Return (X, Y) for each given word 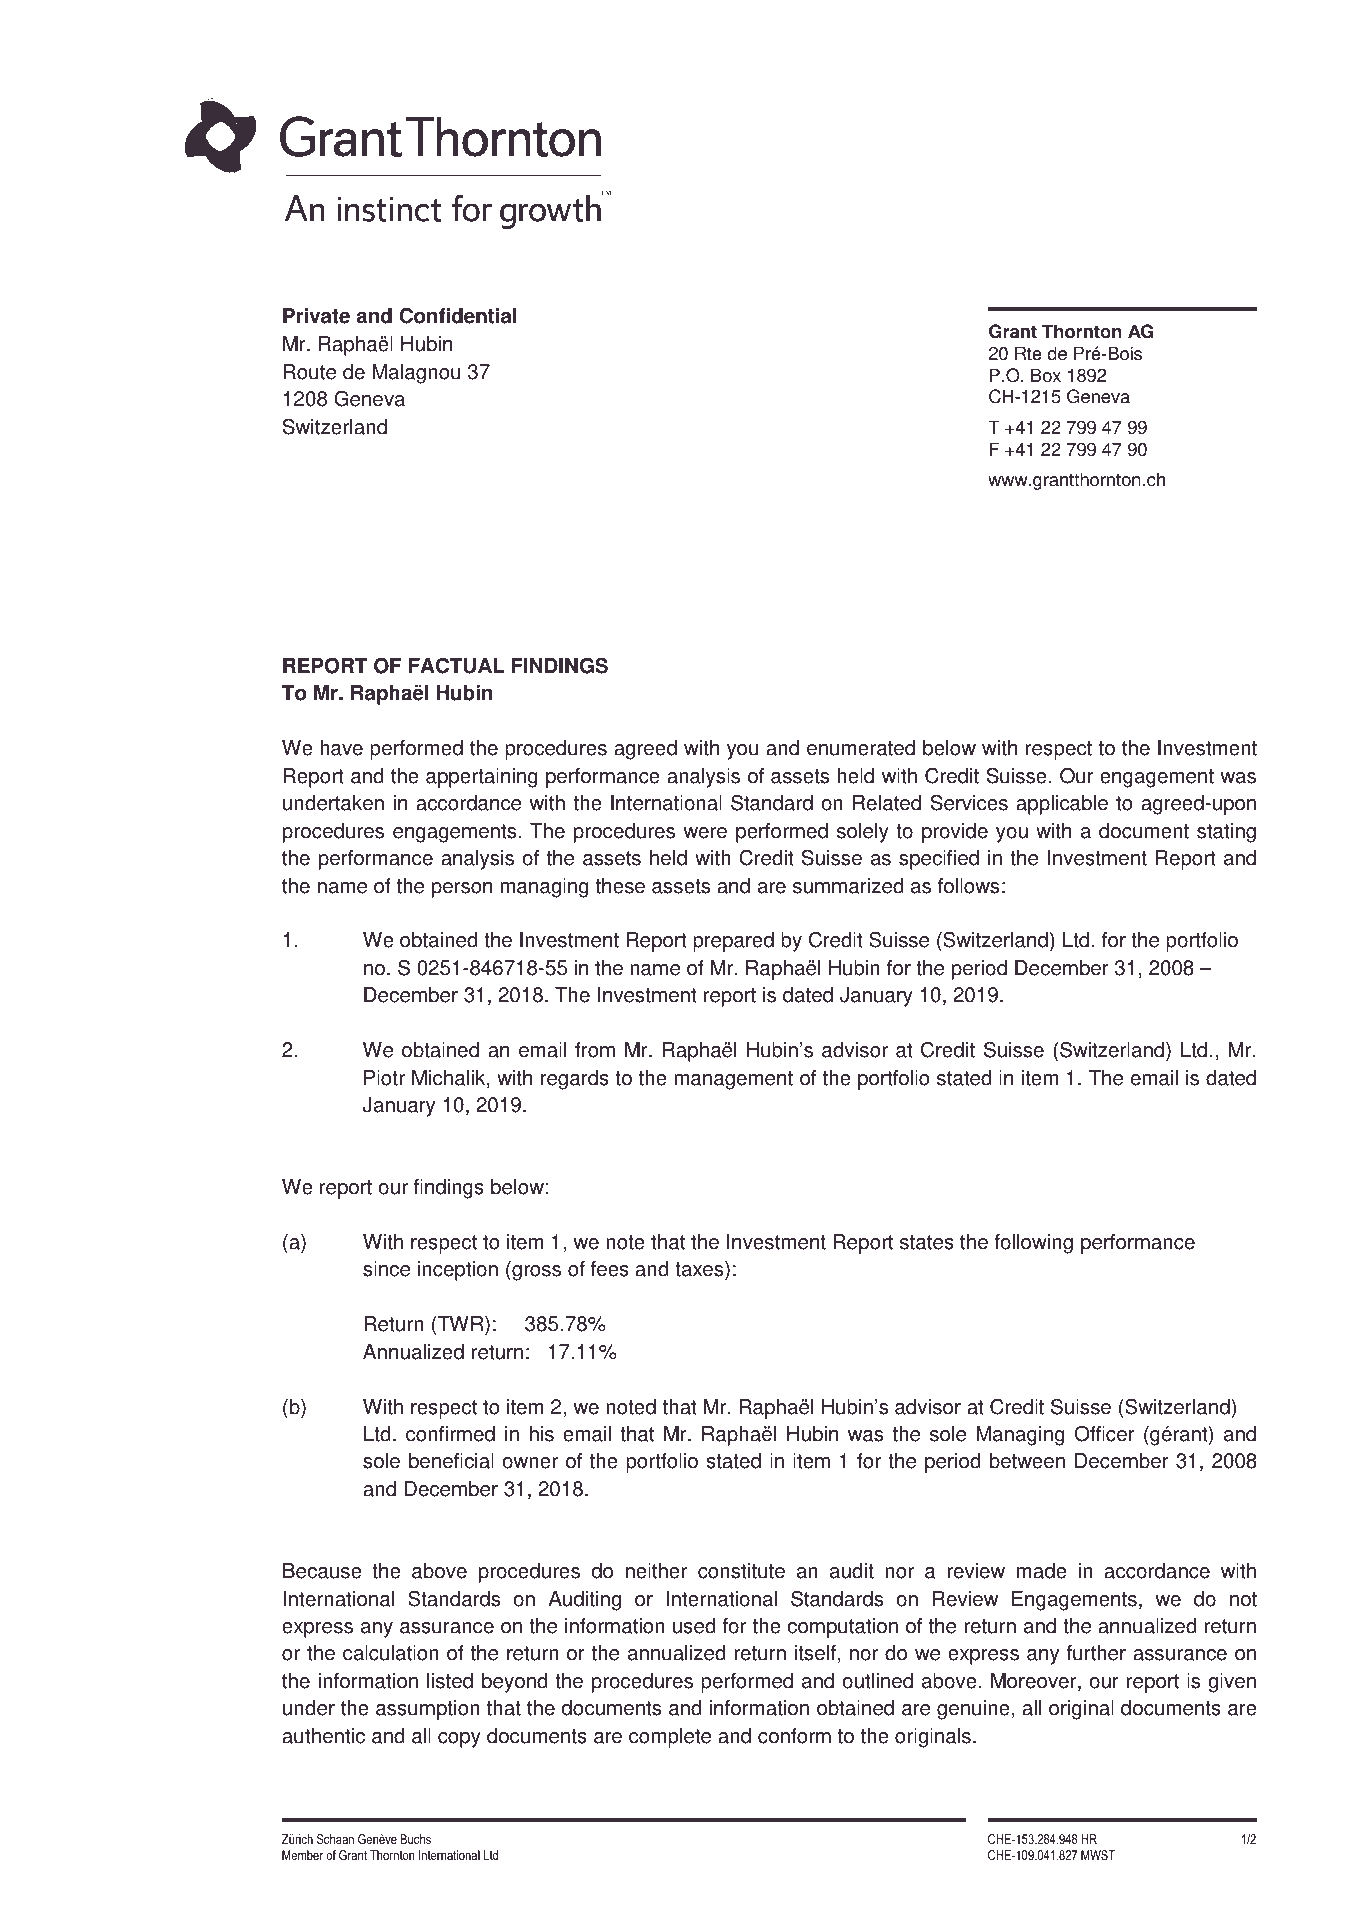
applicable (1062, 805)
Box (1046, 375)
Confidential (458, 315)
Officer (1104, 1434)
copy (459, 1740)
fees (610, 1269)
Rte (1028, 353)
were (705, 833)
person (462, 890)
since (386, 1269)
